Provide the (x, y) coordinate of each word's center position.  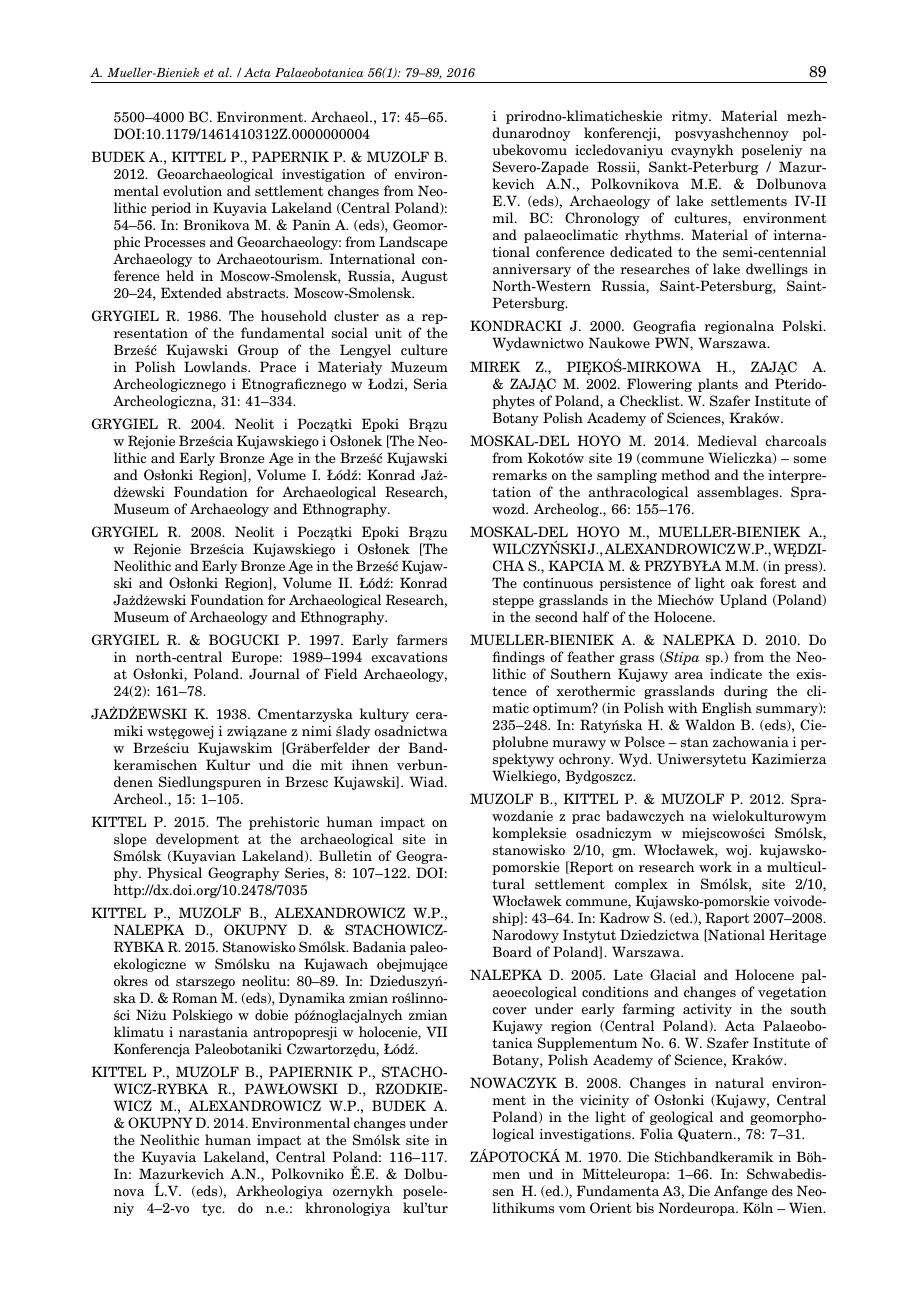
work (715, 866)
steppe (513, 602)
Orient (611, 1207)
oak (742, 582)
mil (504, 217)
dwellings (777, 270)
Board (512, 951)
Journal (274, 673)
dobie (271, 1014)
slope (130, 840)
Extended (191, 292)
